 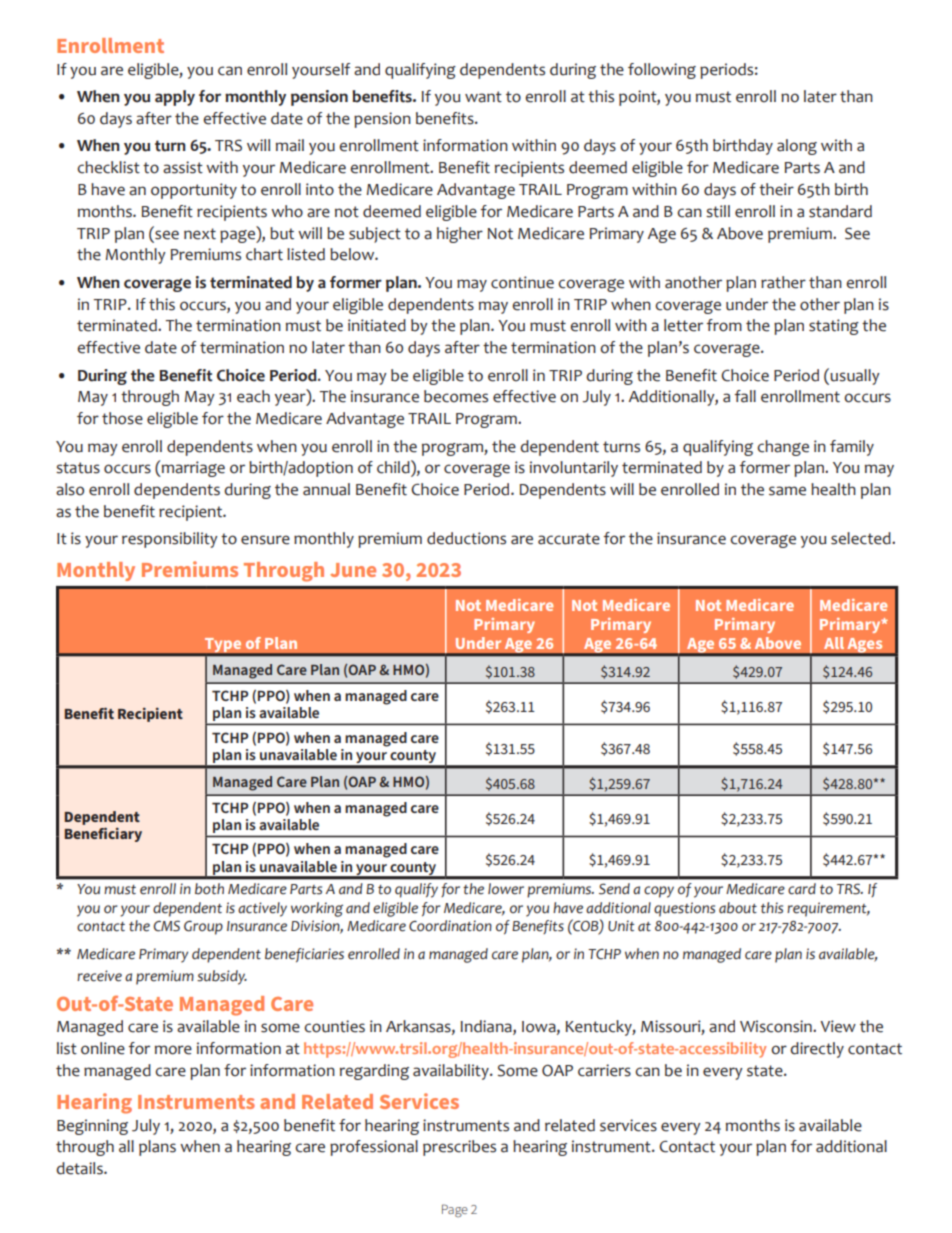 What do you see at coordinates (92, 1127) in the image?
I see `Beginning` at bounding box center [92, 1127].
